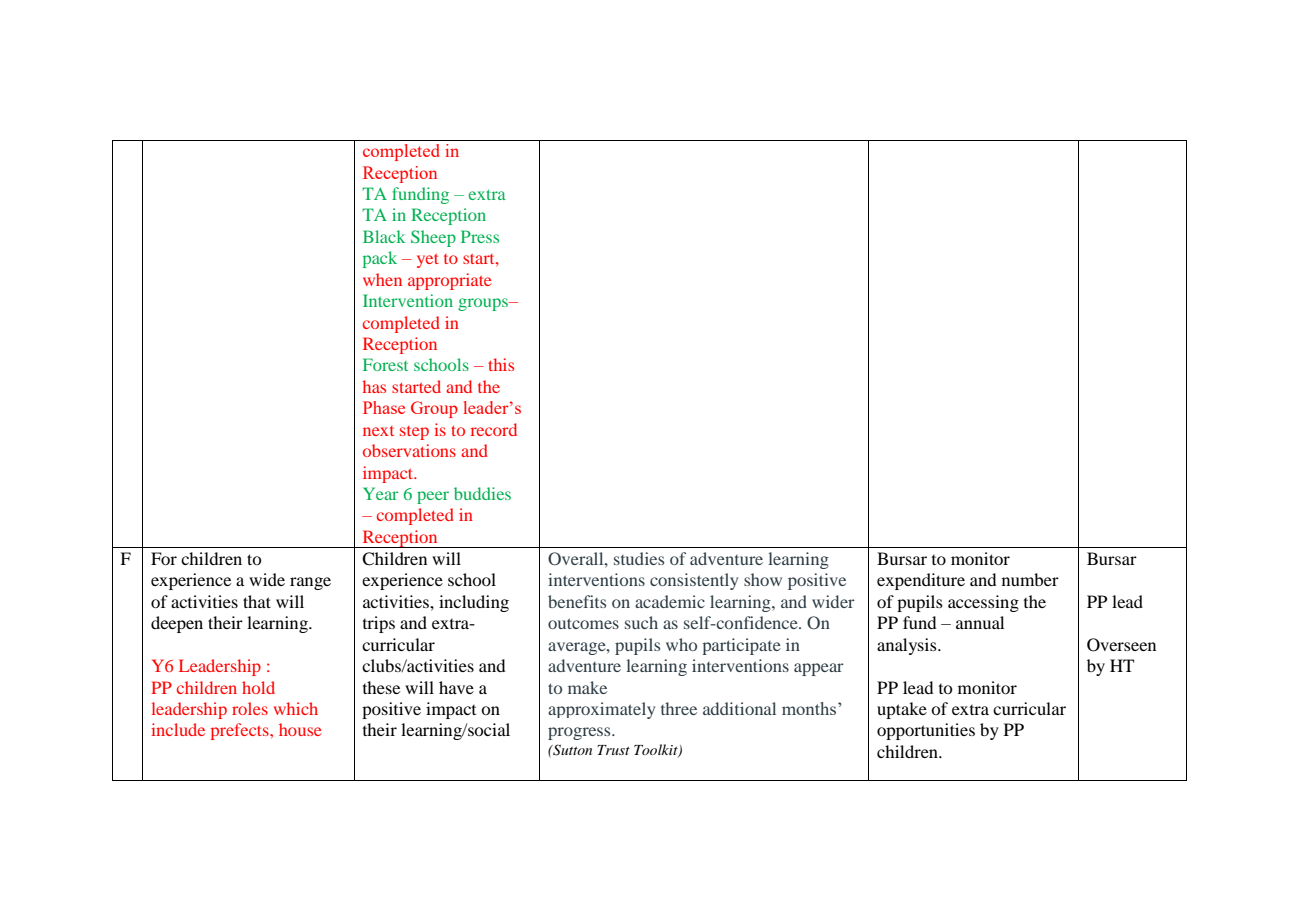  What do you see at coordinates (310, 583) in the screenshot?
I see `range` at bounding box center [310, 583].
